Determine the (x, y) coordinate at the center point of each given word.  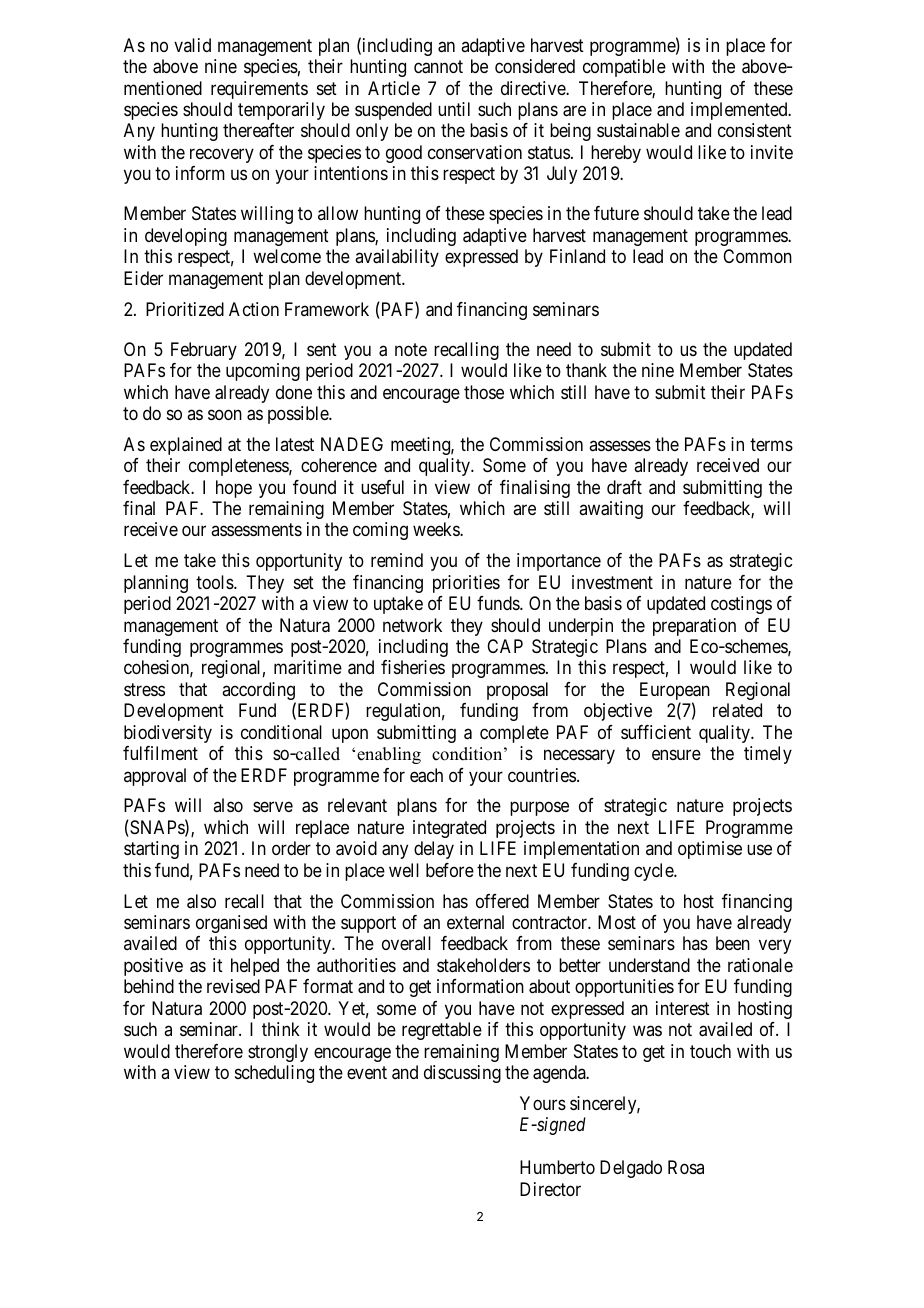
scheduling (274, 1074)
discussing (462, 1074)
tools (215, 582)
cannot (438, 67)
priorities (466, 584)
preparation (694, 627)
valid (192, 45)
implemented (740, 111)
